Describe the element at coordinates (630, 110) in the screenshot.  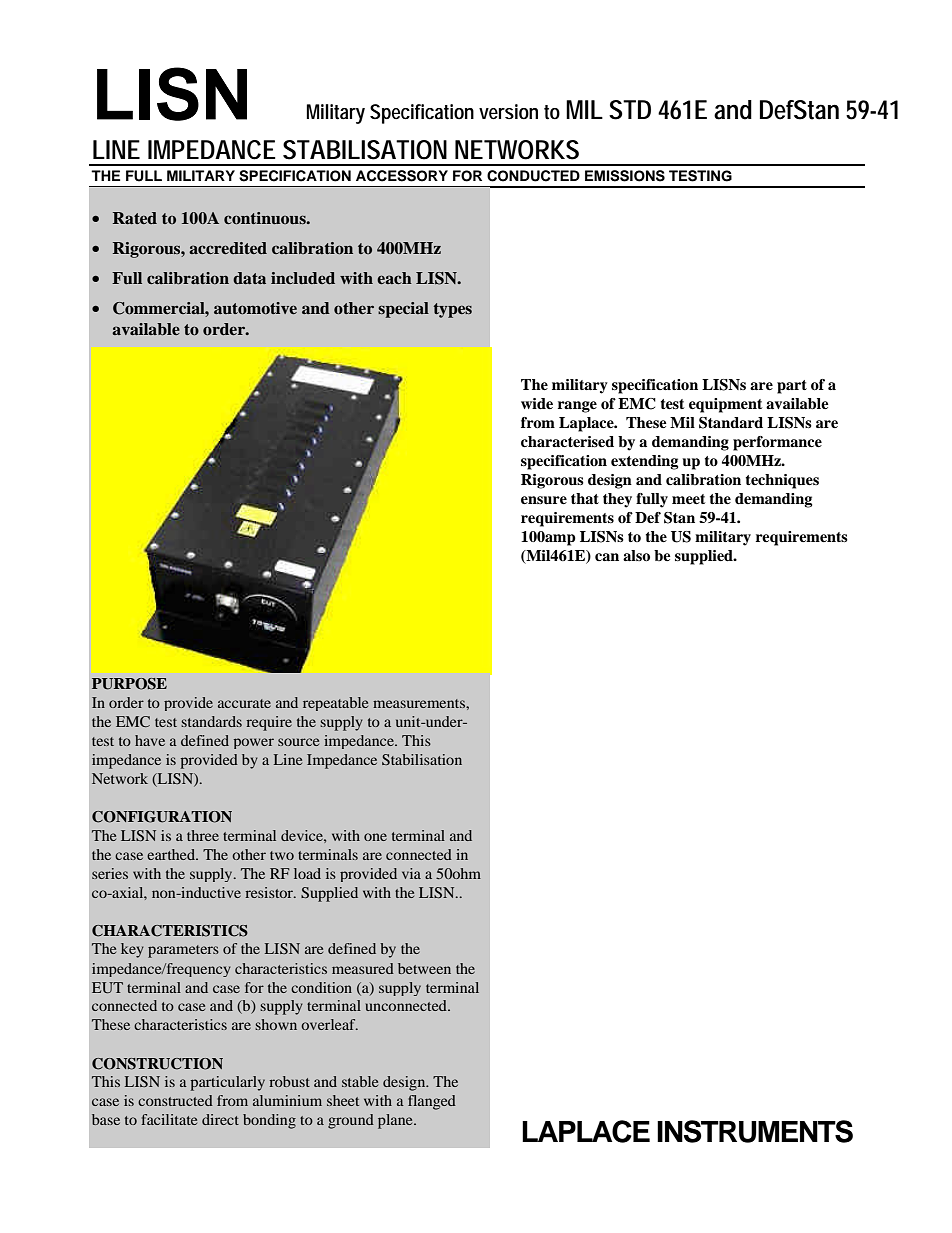
I see `STD` at that location.
